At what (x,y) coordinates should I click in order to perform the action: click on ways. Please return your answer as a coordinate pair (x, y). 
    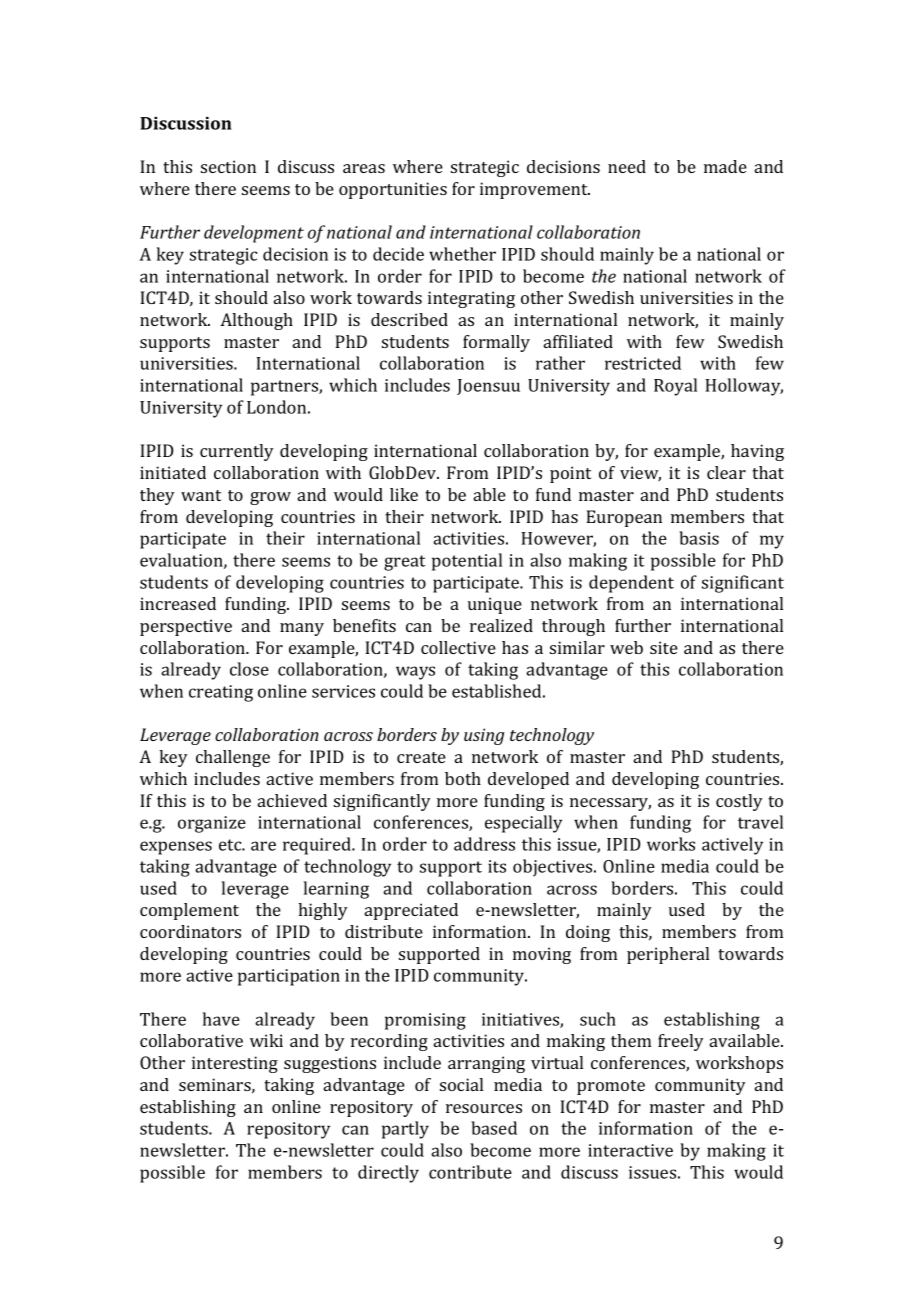
    Looking at the image, I should click on (415, 673).
